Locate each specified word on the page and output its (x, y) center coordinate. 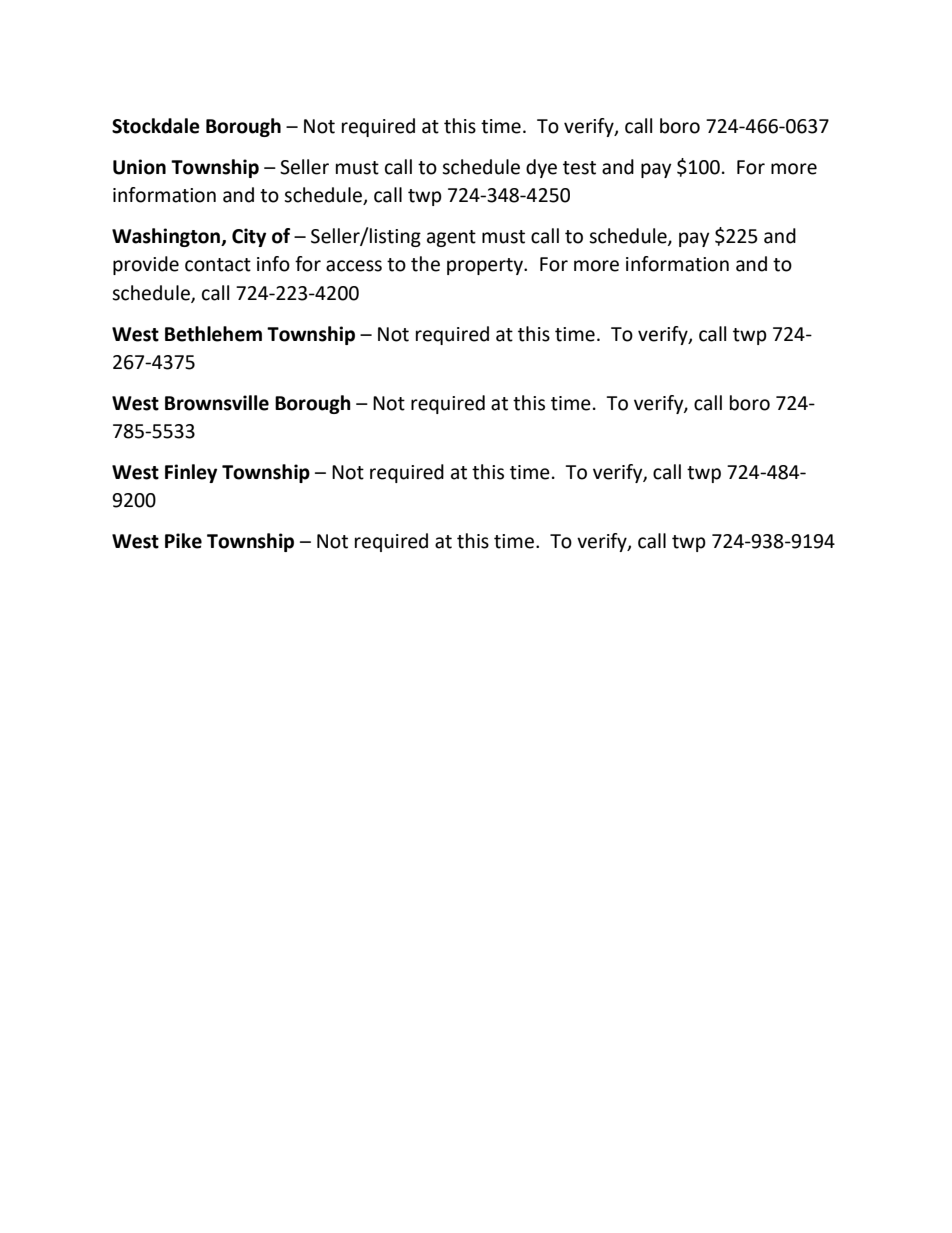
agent (451, 238)
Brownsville (217, 403)
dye (541, 168)
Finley (191, 473)
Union (139, 167)
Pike (183, 541)
